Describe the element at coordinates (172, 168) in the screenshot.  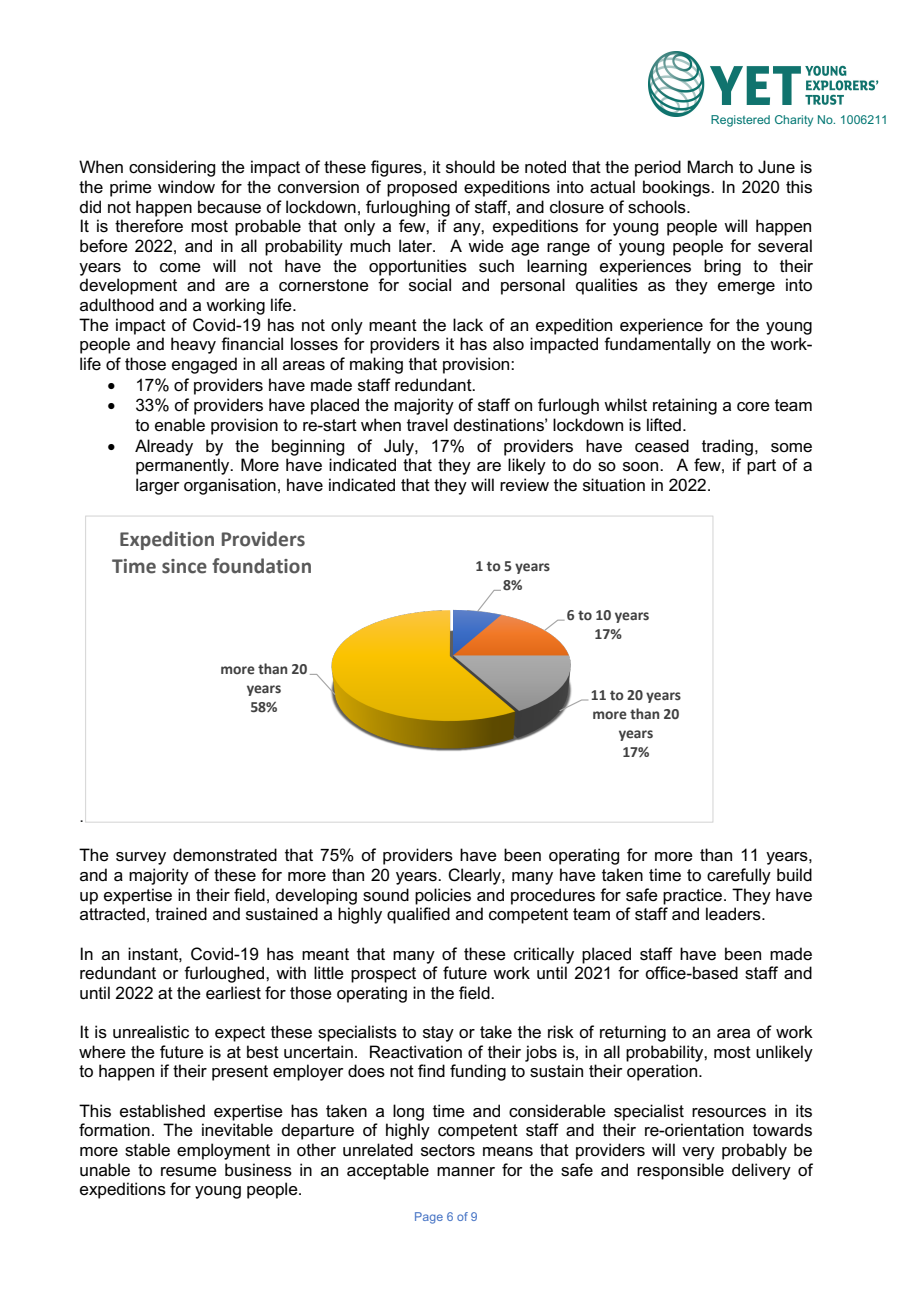
I see `considering` at that location.
